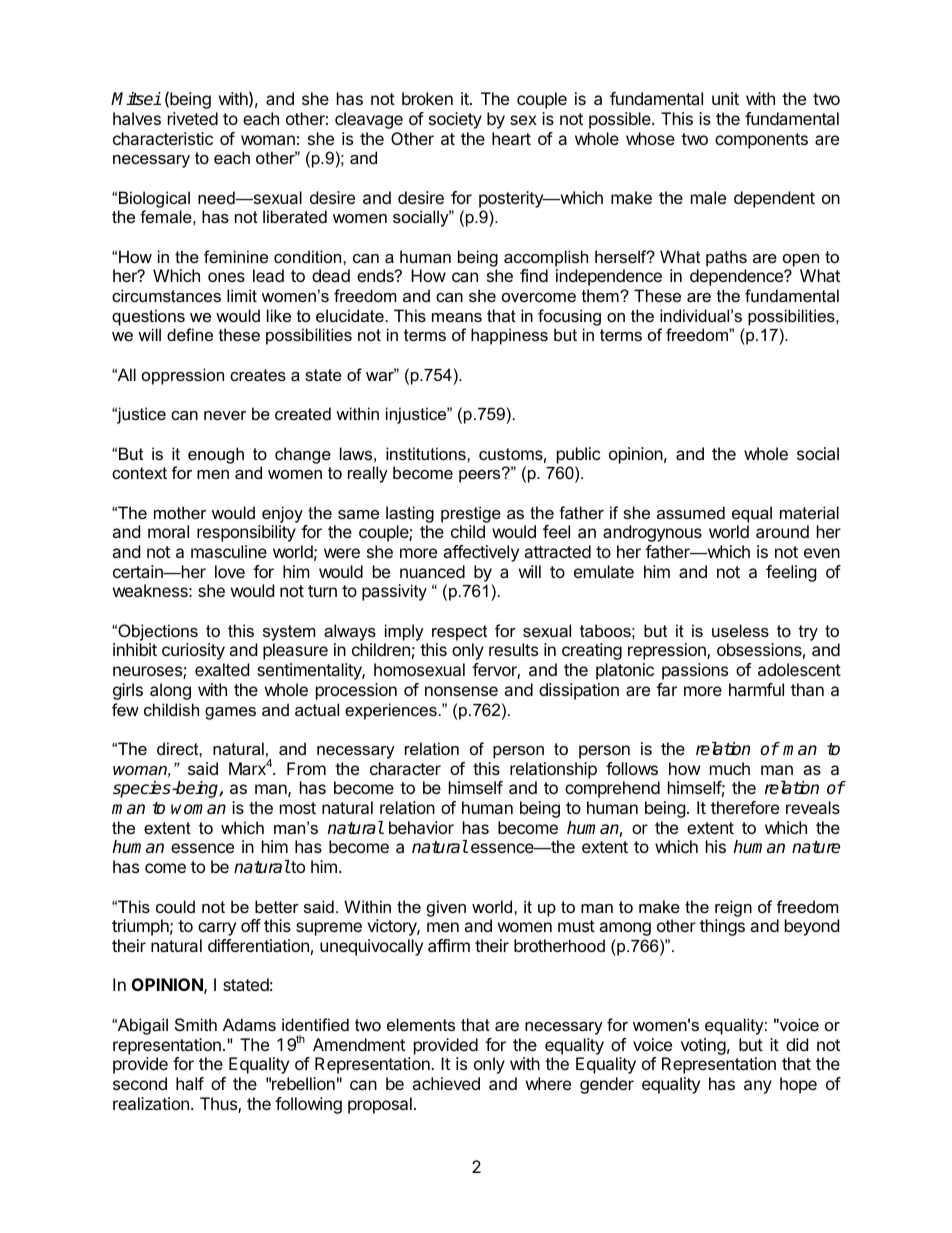  What do you see at coordinates (459, 633) in the screenshot?
I see `respect` at bounding box center [459, 633].
